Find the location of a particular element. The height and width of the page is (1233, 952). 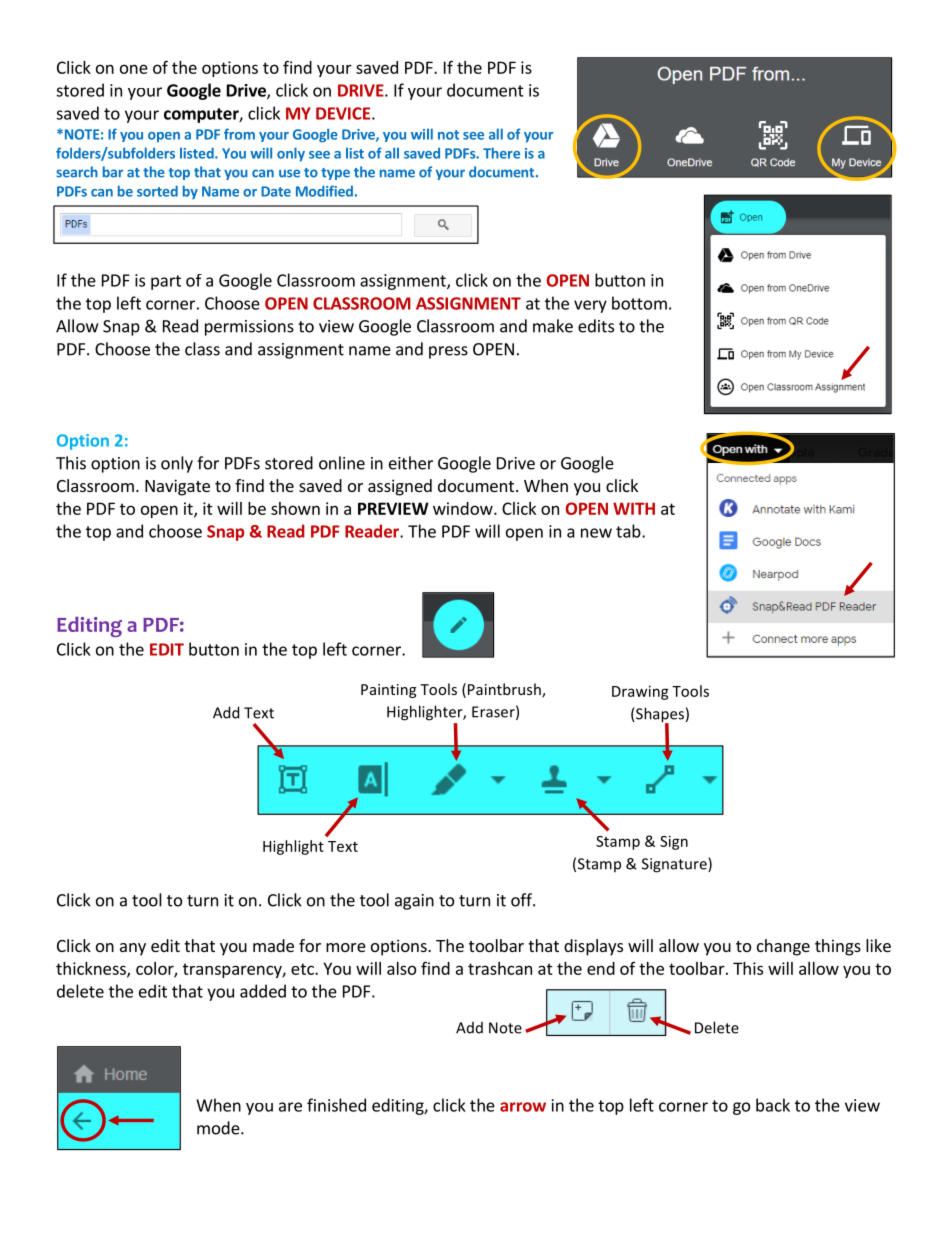

part is located at coordinates (166, 282).
